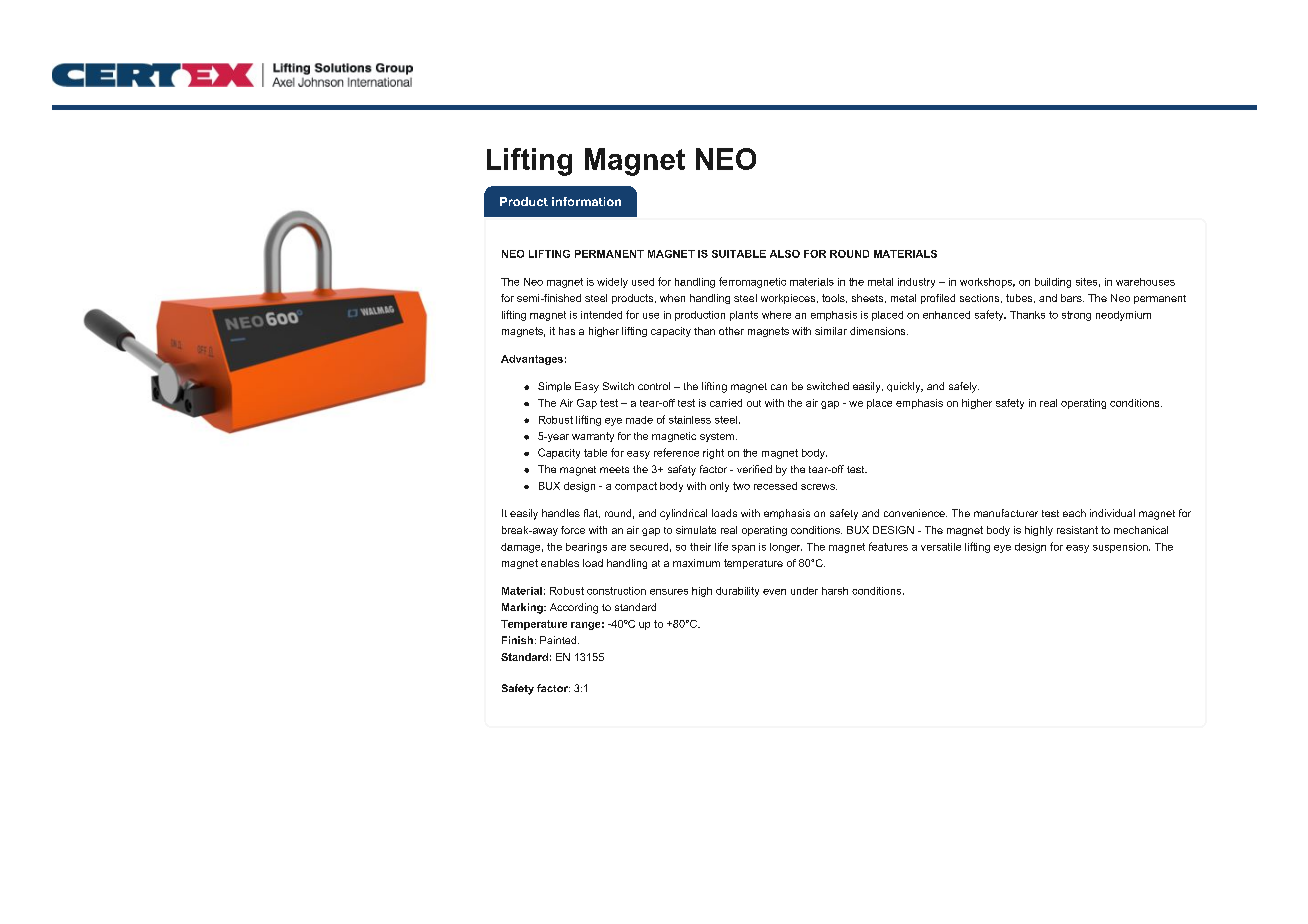  Describe the element at coordinates (1053, 283) in the image. I see `building` at that location.
